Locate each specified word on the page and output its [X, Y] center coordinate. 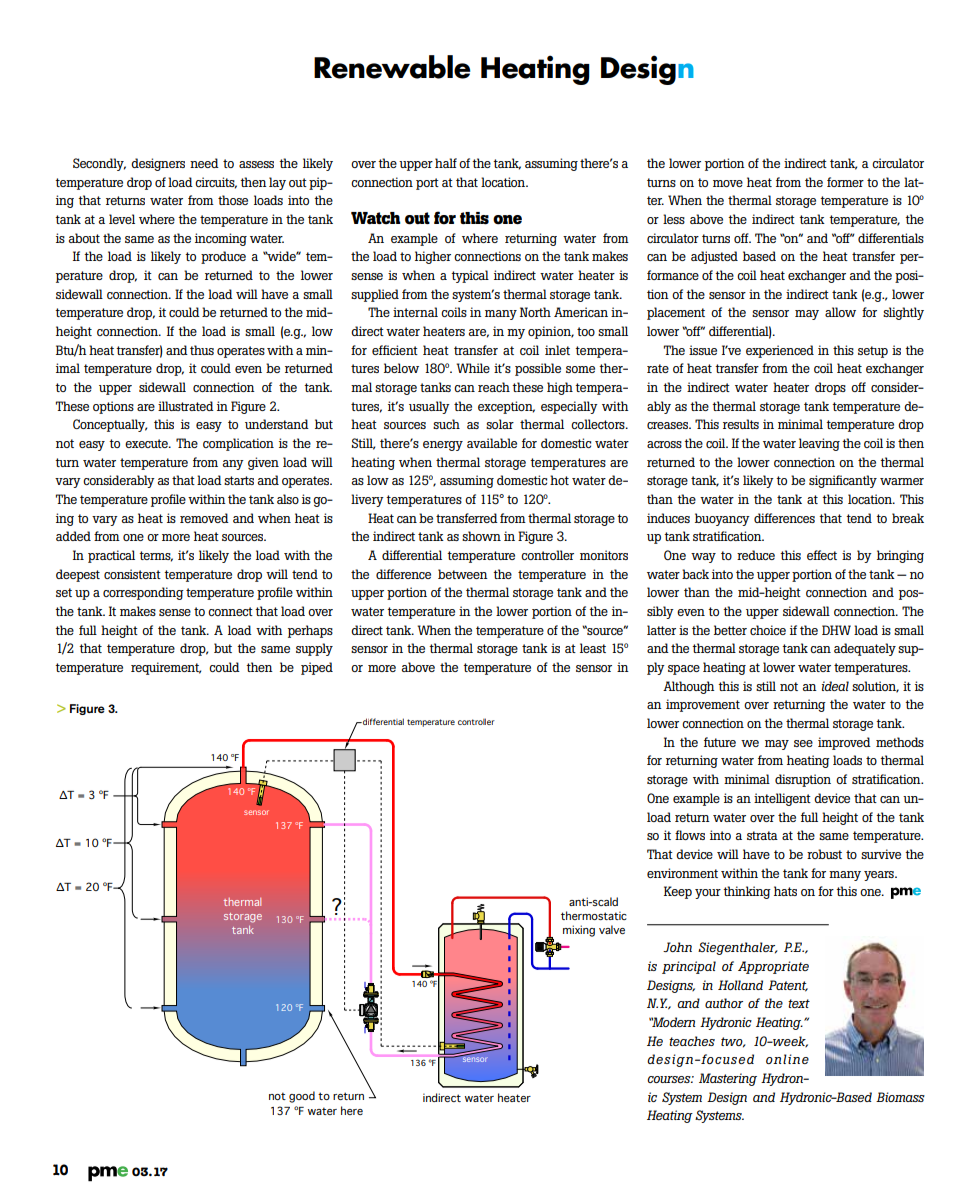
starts [239, 480]
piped [317, 668]
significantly [843, 481]
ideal [835, 686]
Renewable [392, 67]
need [204, 163]
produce [223, 257]
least [593, 648]
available [492, 443]
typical [470, 276]
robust [824, 854]
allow [840, 312]
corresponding [143, 593]
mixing [579, 931]
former [845, 182]
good [302, 1097]
